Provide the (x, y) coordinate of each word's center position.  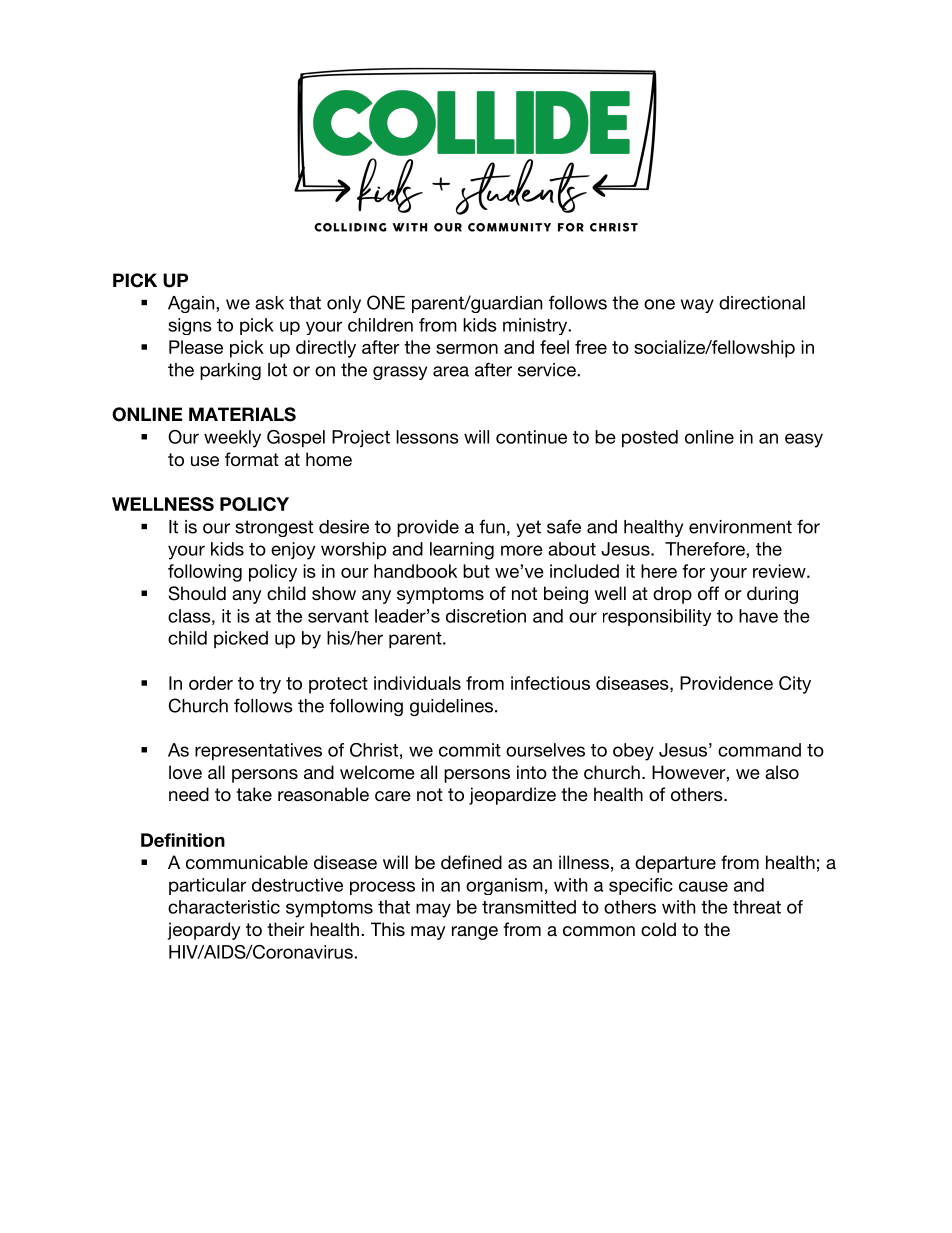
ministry (536, 326)
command (759, 750)
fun (492, 526)
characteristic (224, 907)
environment (740, 527)
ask (269, 303)
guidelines (453, 707)
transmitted (529, 907)
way (697, 306)
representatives (258, 751)
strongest (274, 528)
